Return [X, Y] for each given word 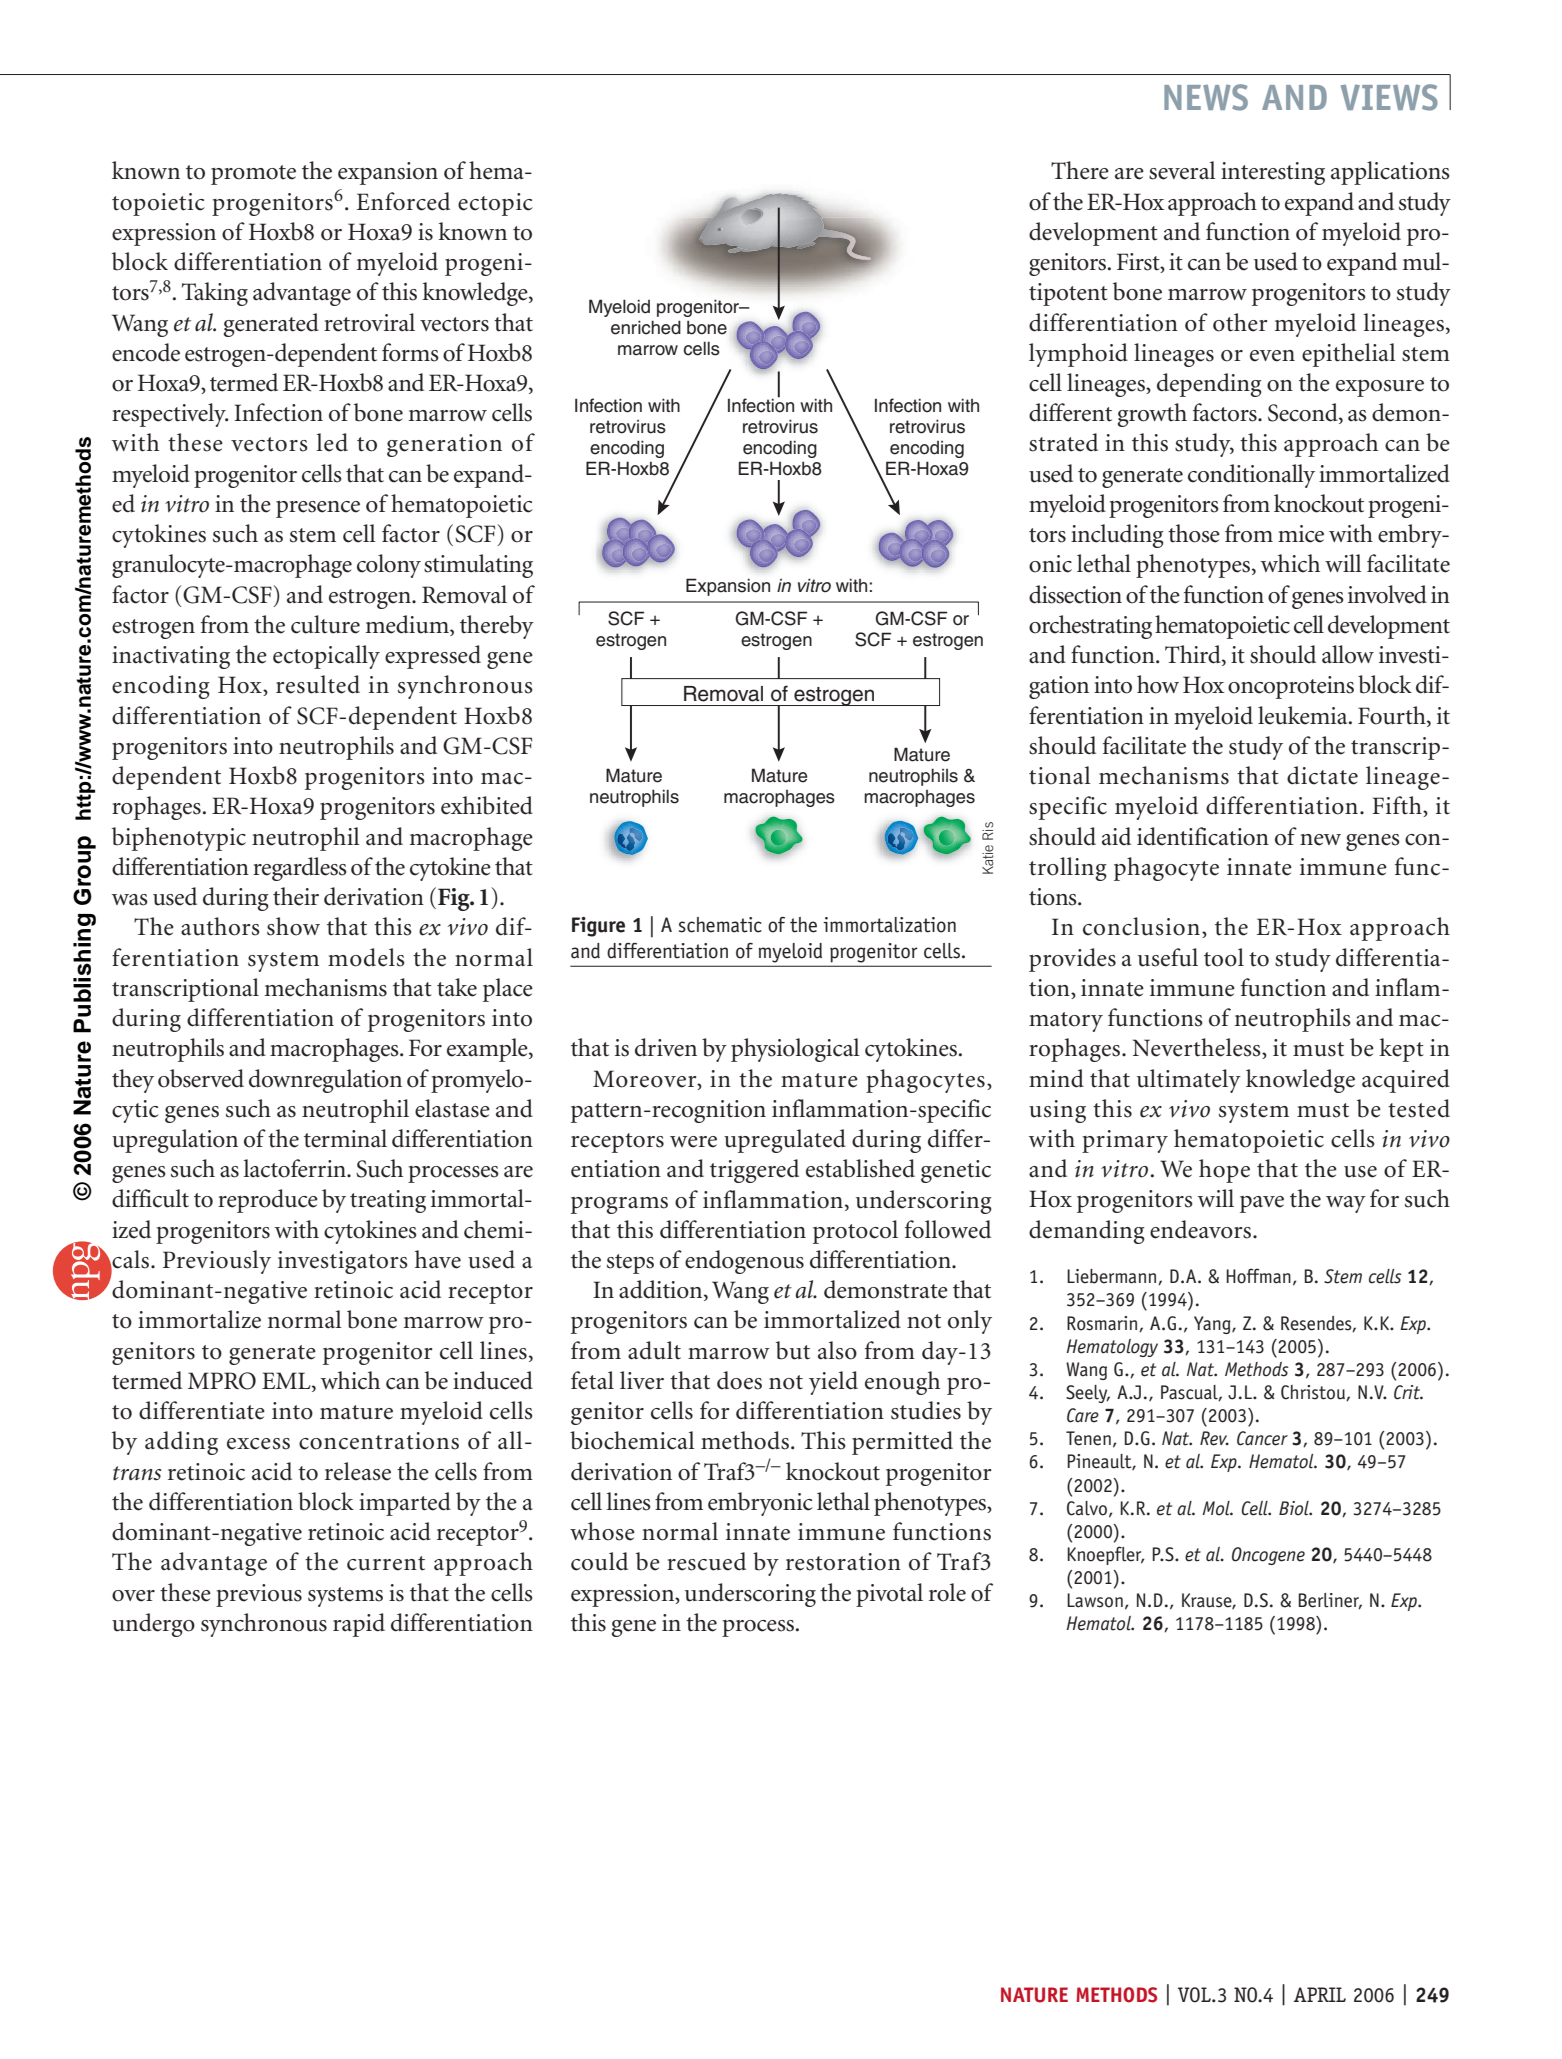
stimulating [478, 566]
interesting [1273, 173]
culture [325, 624]
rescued [706, 1561]
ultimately [1189, 1081]
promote [253, 175]
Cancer [1262, 1438]
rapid [359, 1625]
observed [201, 1078]
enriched [646, 327]
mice [1301, 534]
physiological [795, 1050]
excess [258, 1444]
